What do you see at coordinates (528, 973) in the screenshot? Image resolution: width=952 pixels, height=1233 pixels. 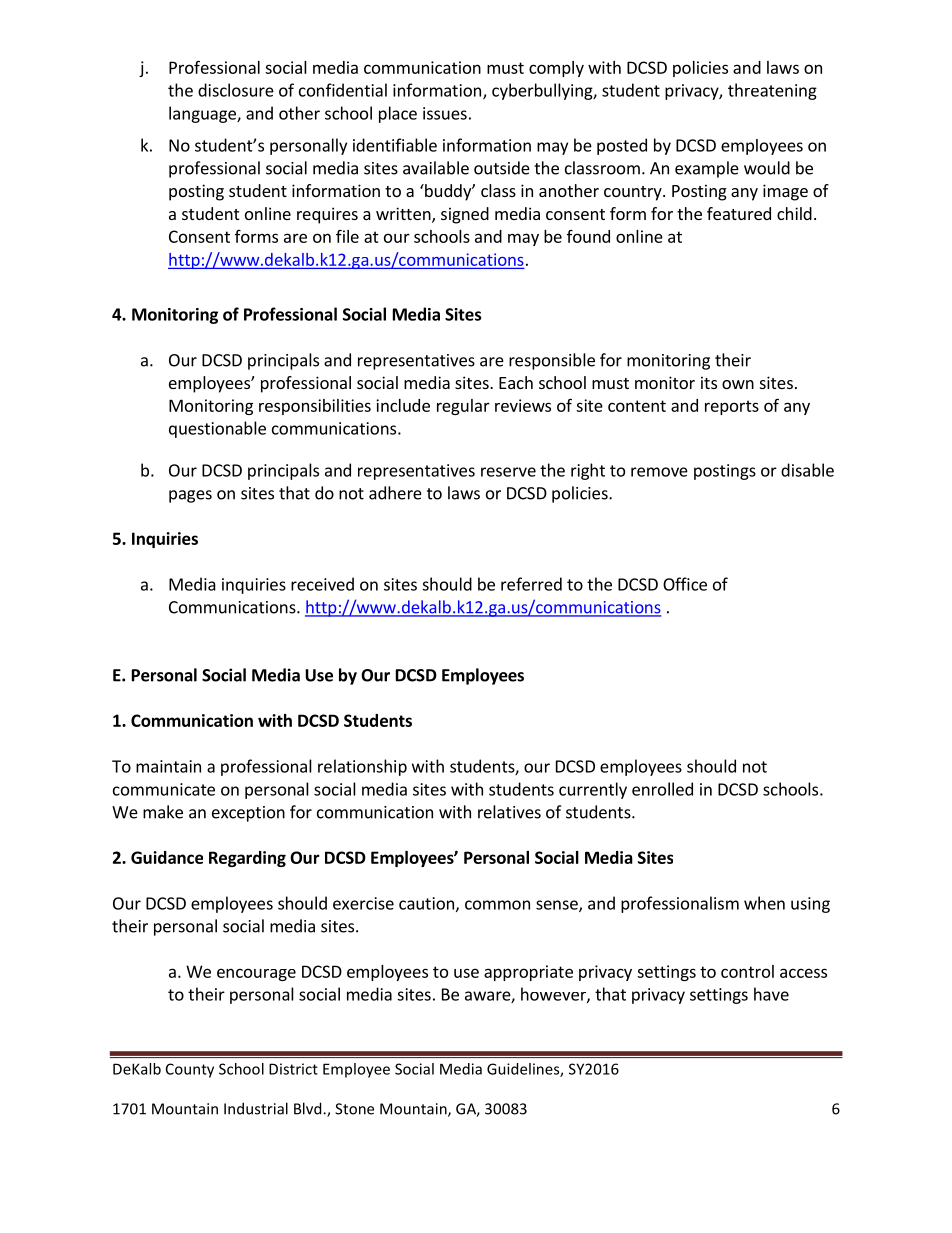 I see `appropriate` at bounding box center [528, 973].
